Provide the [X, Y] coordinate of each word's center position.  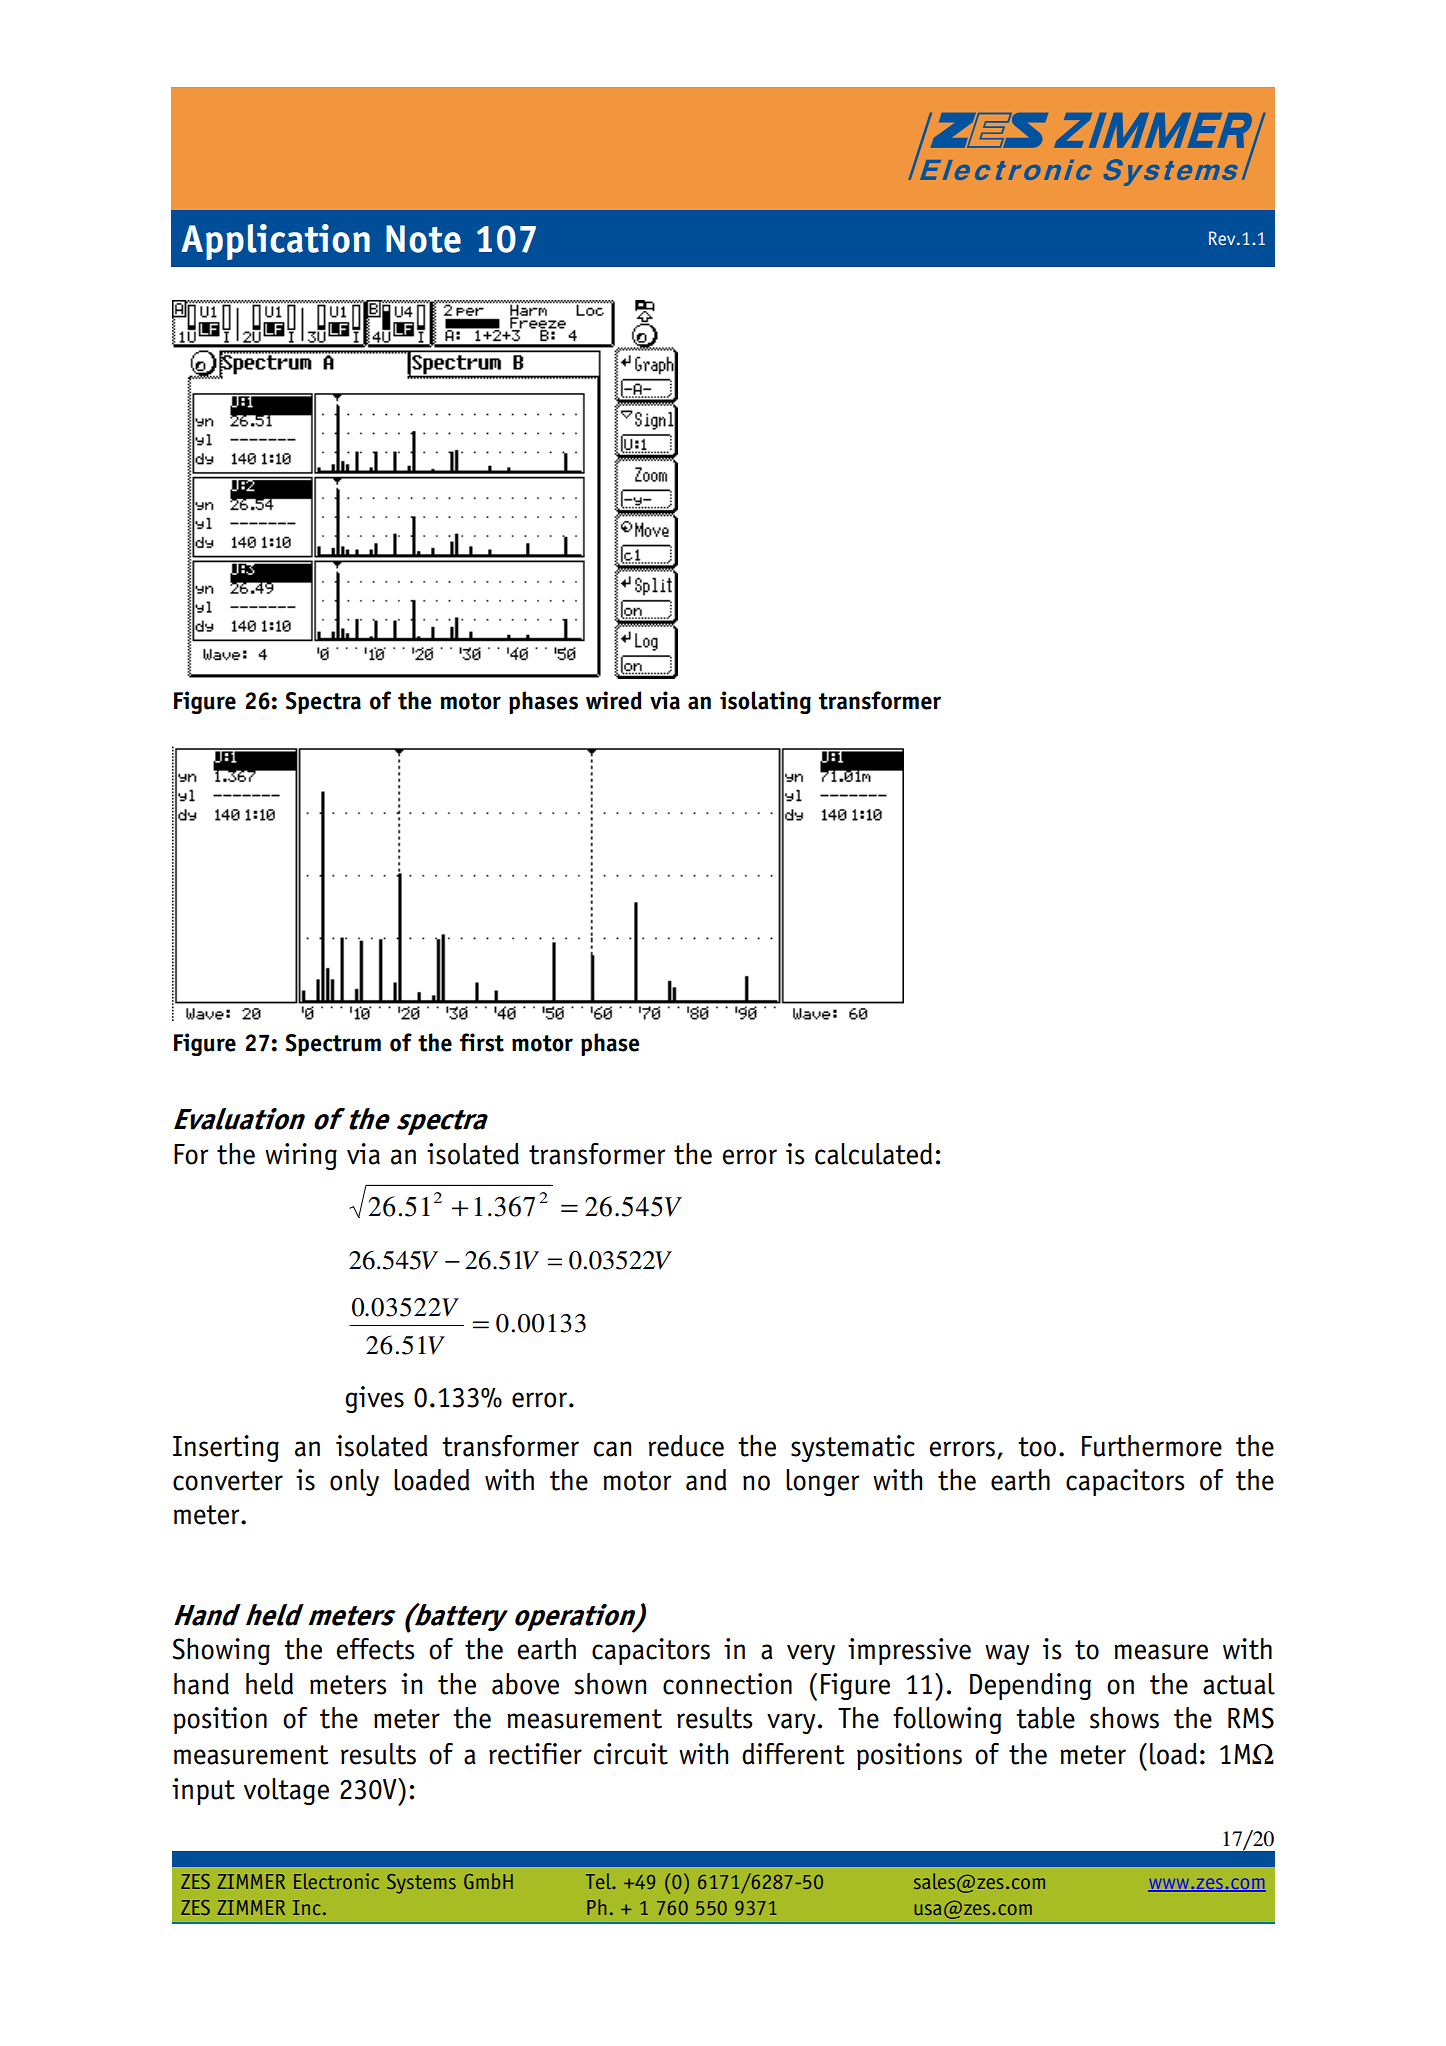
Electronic [336, 1881]
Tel [600, 1881]
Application [275, 242]
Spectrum [333, 1045]
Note [423, 239]
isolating [765, 702]
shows [1124, 1718]
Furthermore [1152, 1446]
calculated [873, 1154]
